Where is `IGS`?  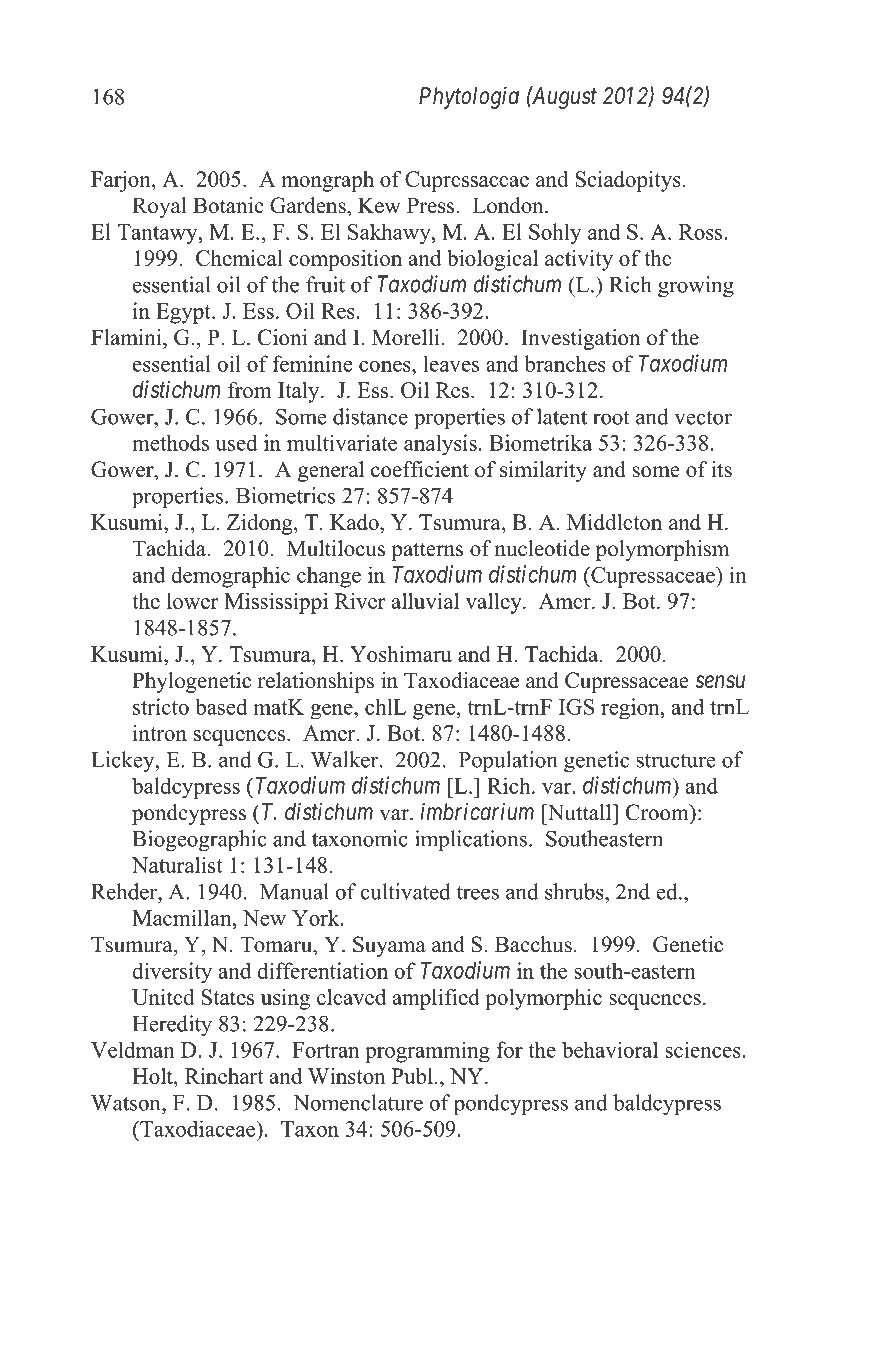 IGS is located at coordinates (576, 707).
